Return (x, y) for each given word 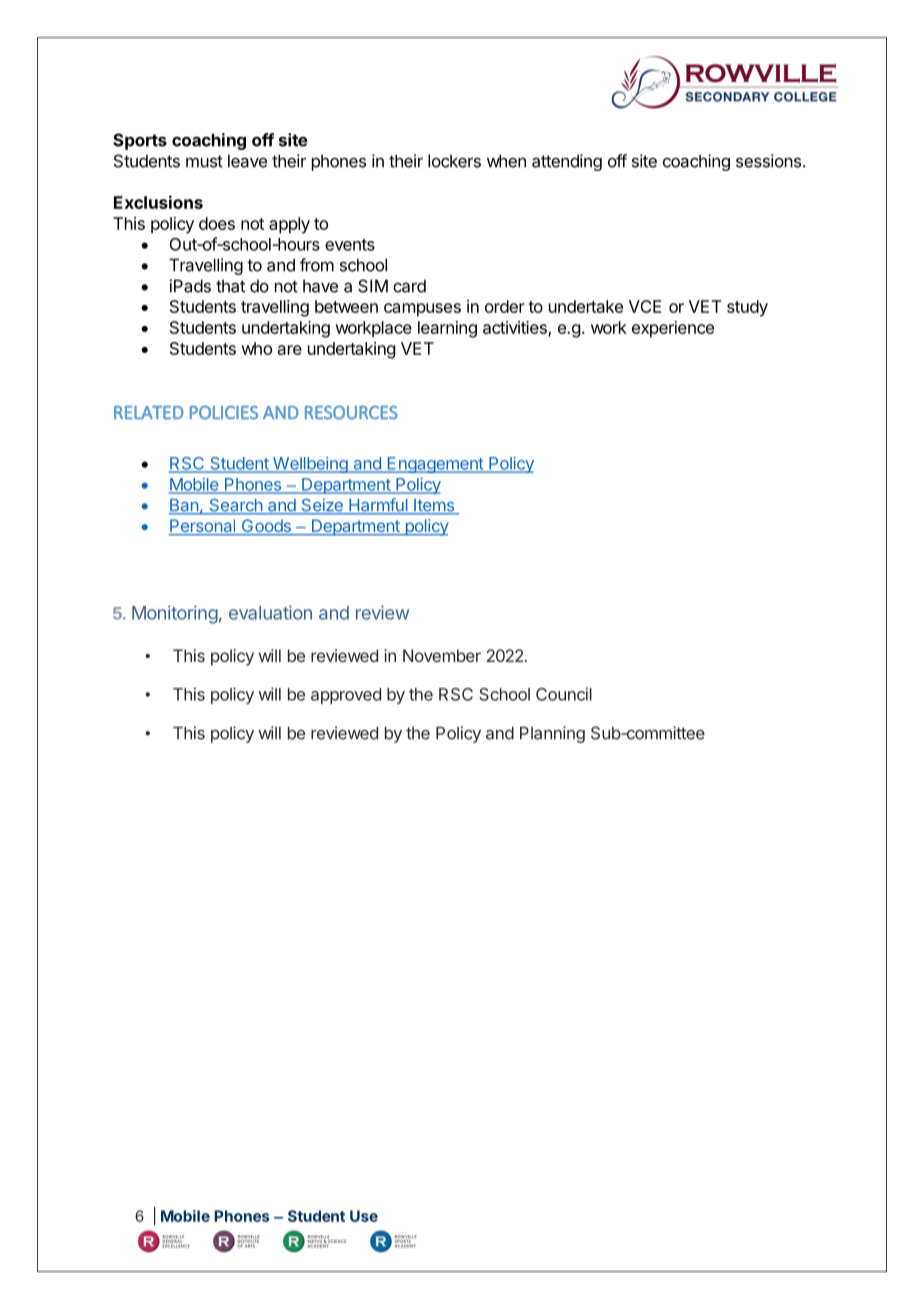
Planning (552, 734)
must (204, 161)
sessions (768, 161)
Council (564, 694)
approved (346, 696)
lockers (454, 161)
